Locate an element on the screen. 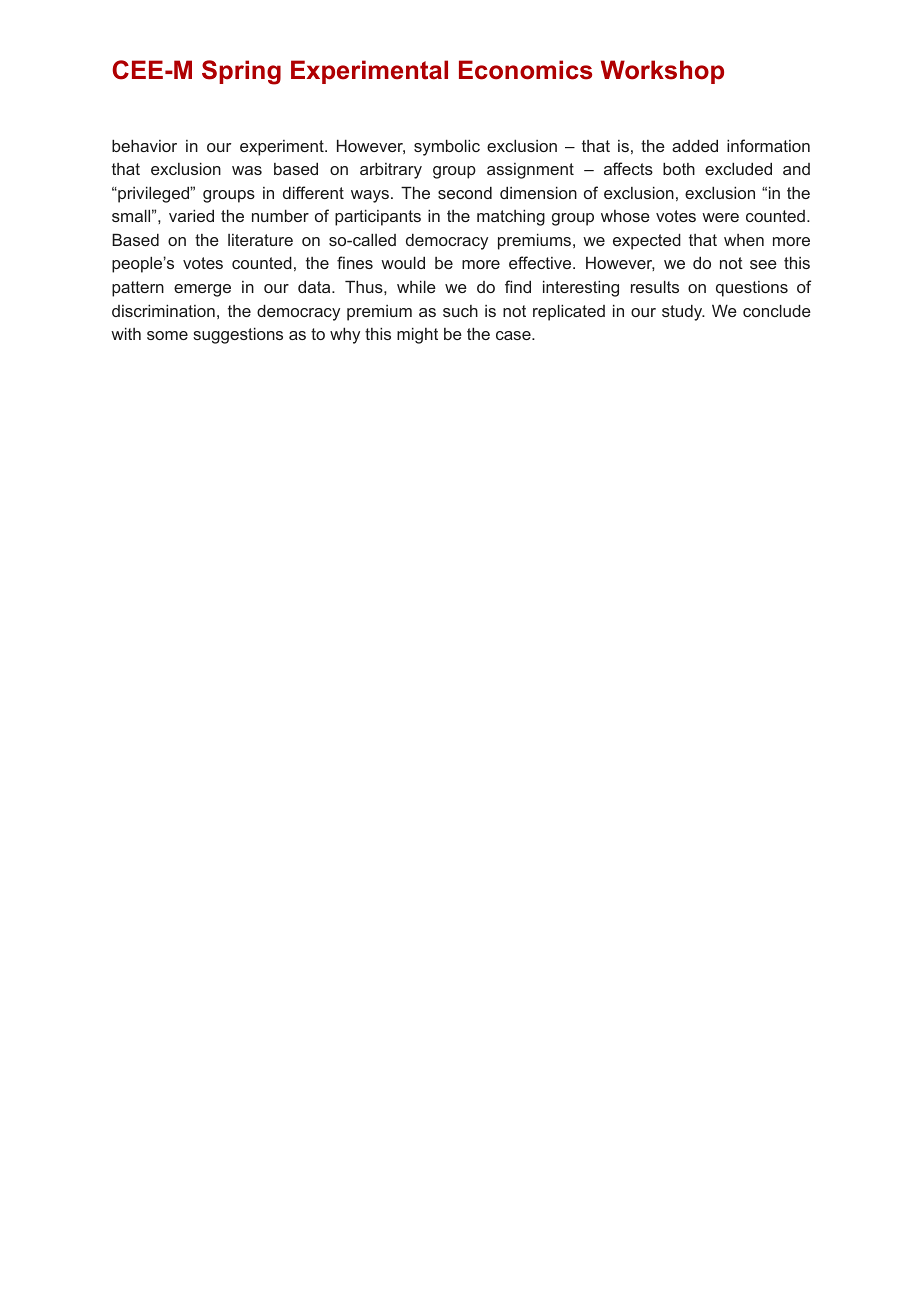 This screenshot has height=1307, width=924. suggestions is located at coordinates (238, 335).
